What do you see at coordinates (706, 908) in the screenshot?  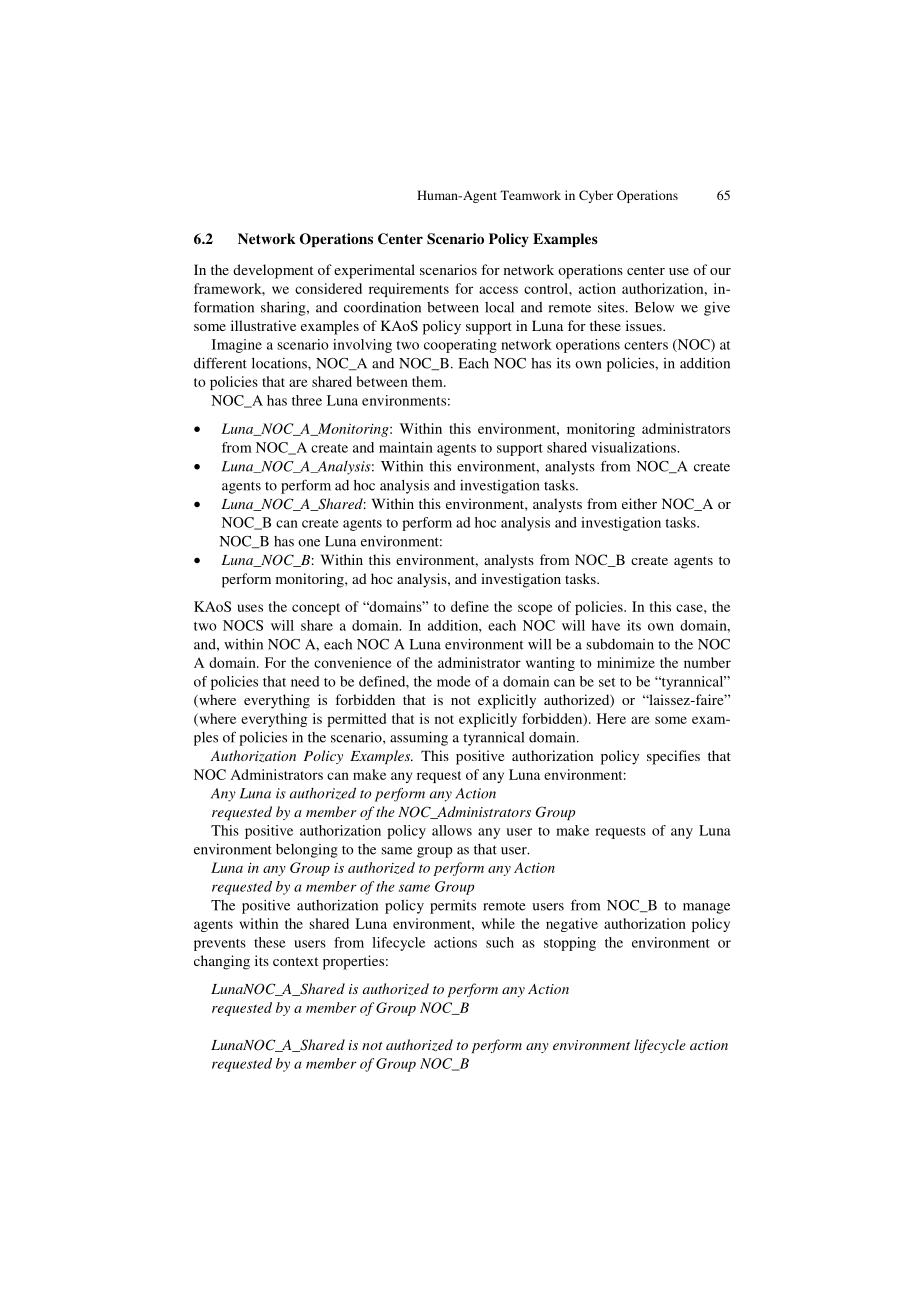 I see `manage` at bounding box center [706, 908].
